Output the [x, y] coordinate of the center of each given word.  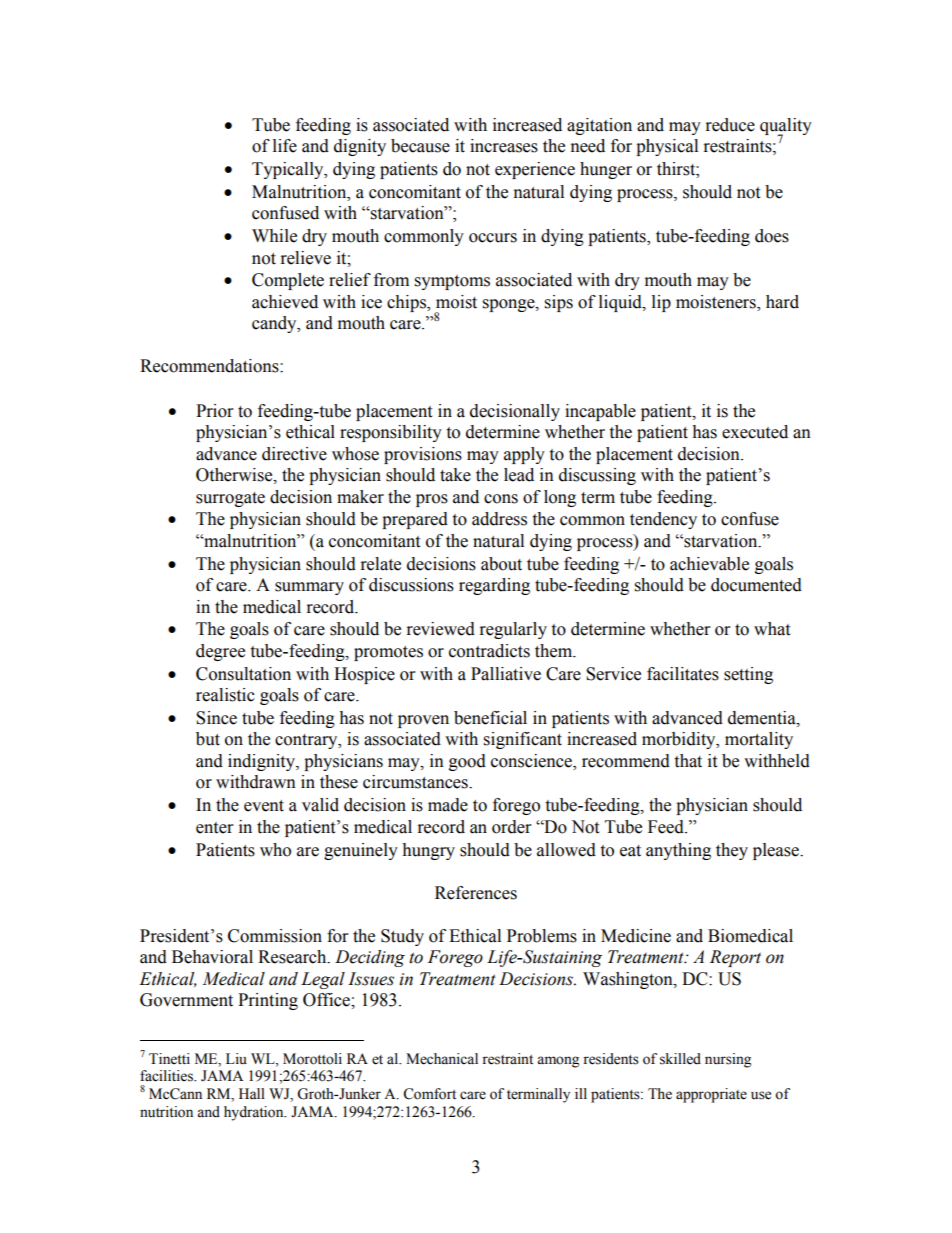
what [772, 629]
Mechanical [442, 1059]
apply [524, 455]
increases [504, 146]
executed [755, 432]
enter [214, 828]
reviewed [441, 629]
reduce [730, 125]
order [511, 827]
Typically [289, 170]
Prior [214, 411]
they [732, 851]
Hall [252, 1093]
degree [220, 652]
